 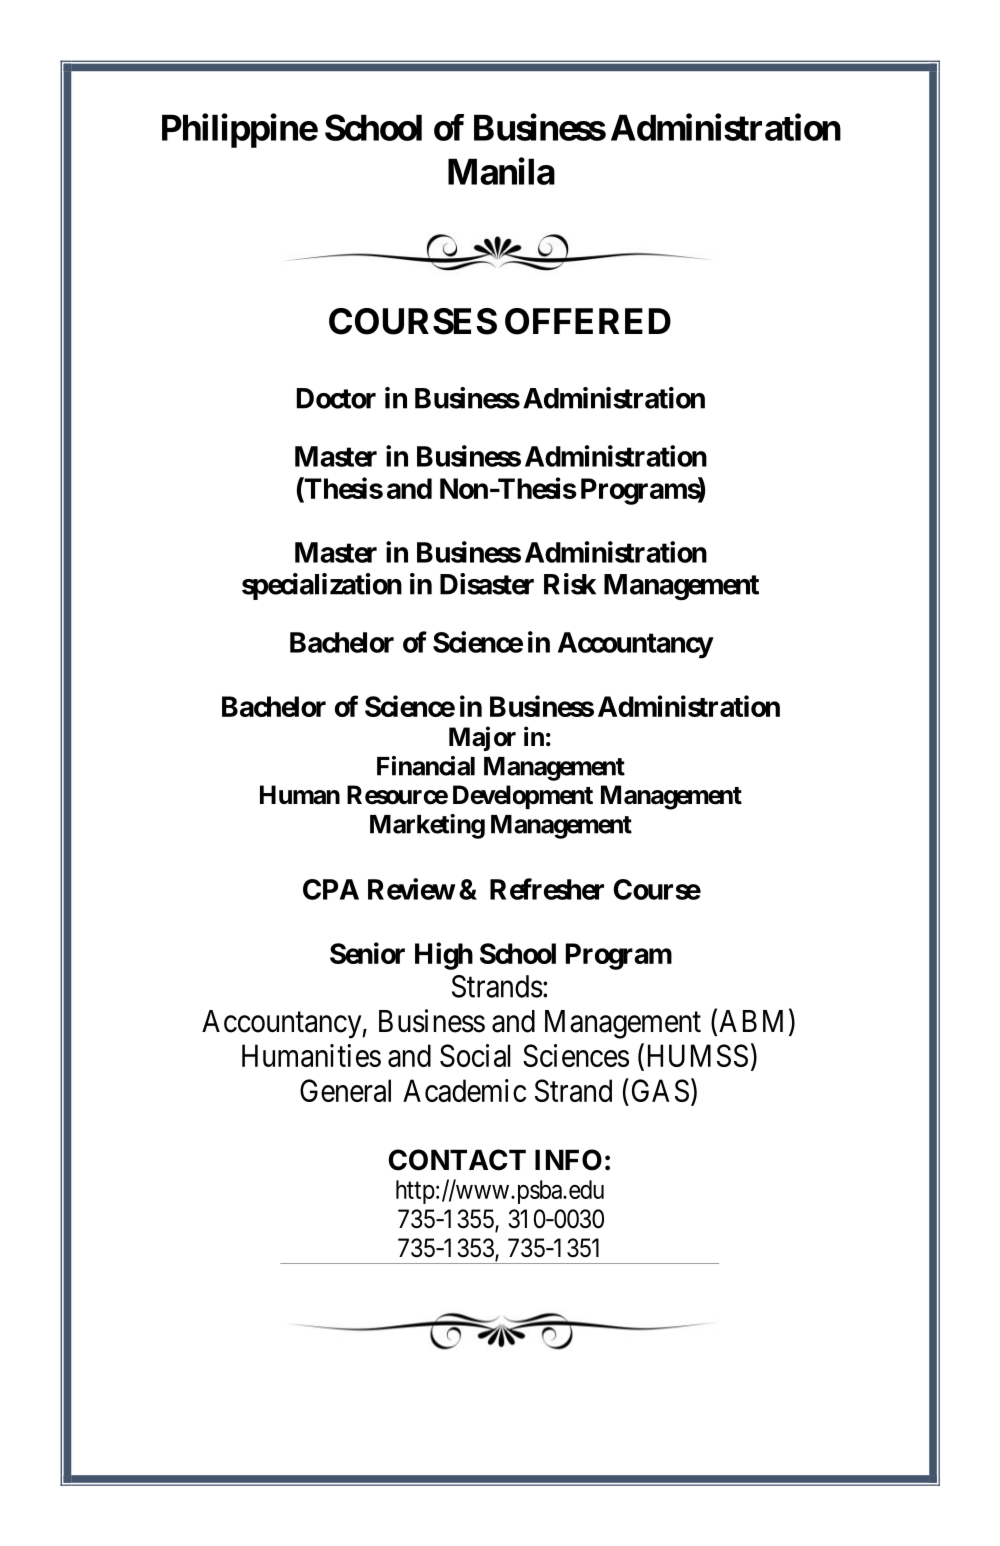 I want to click on Development, so click(x=523, y=797).
